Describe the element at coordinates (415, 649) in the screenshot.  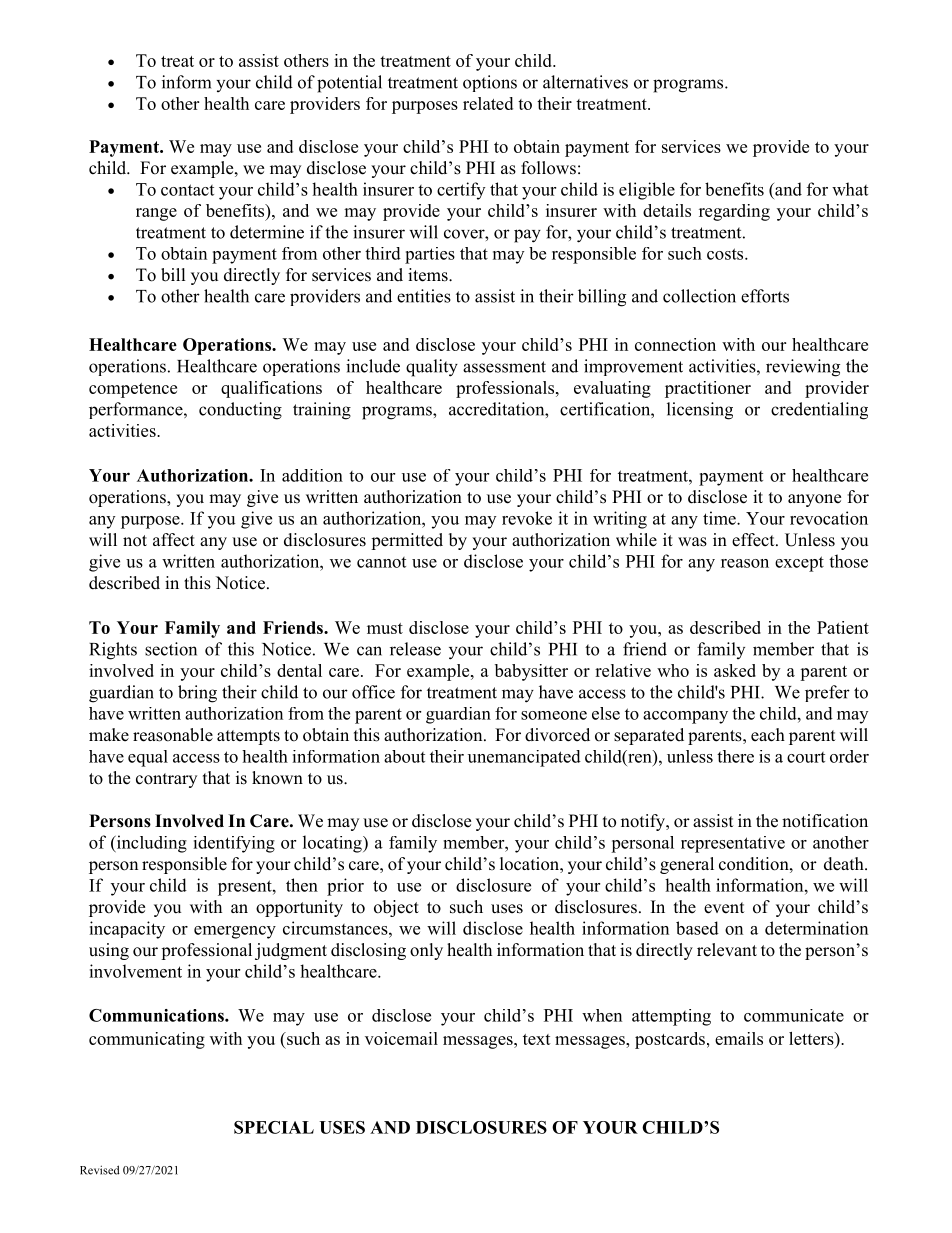
I see `release` at that location.
